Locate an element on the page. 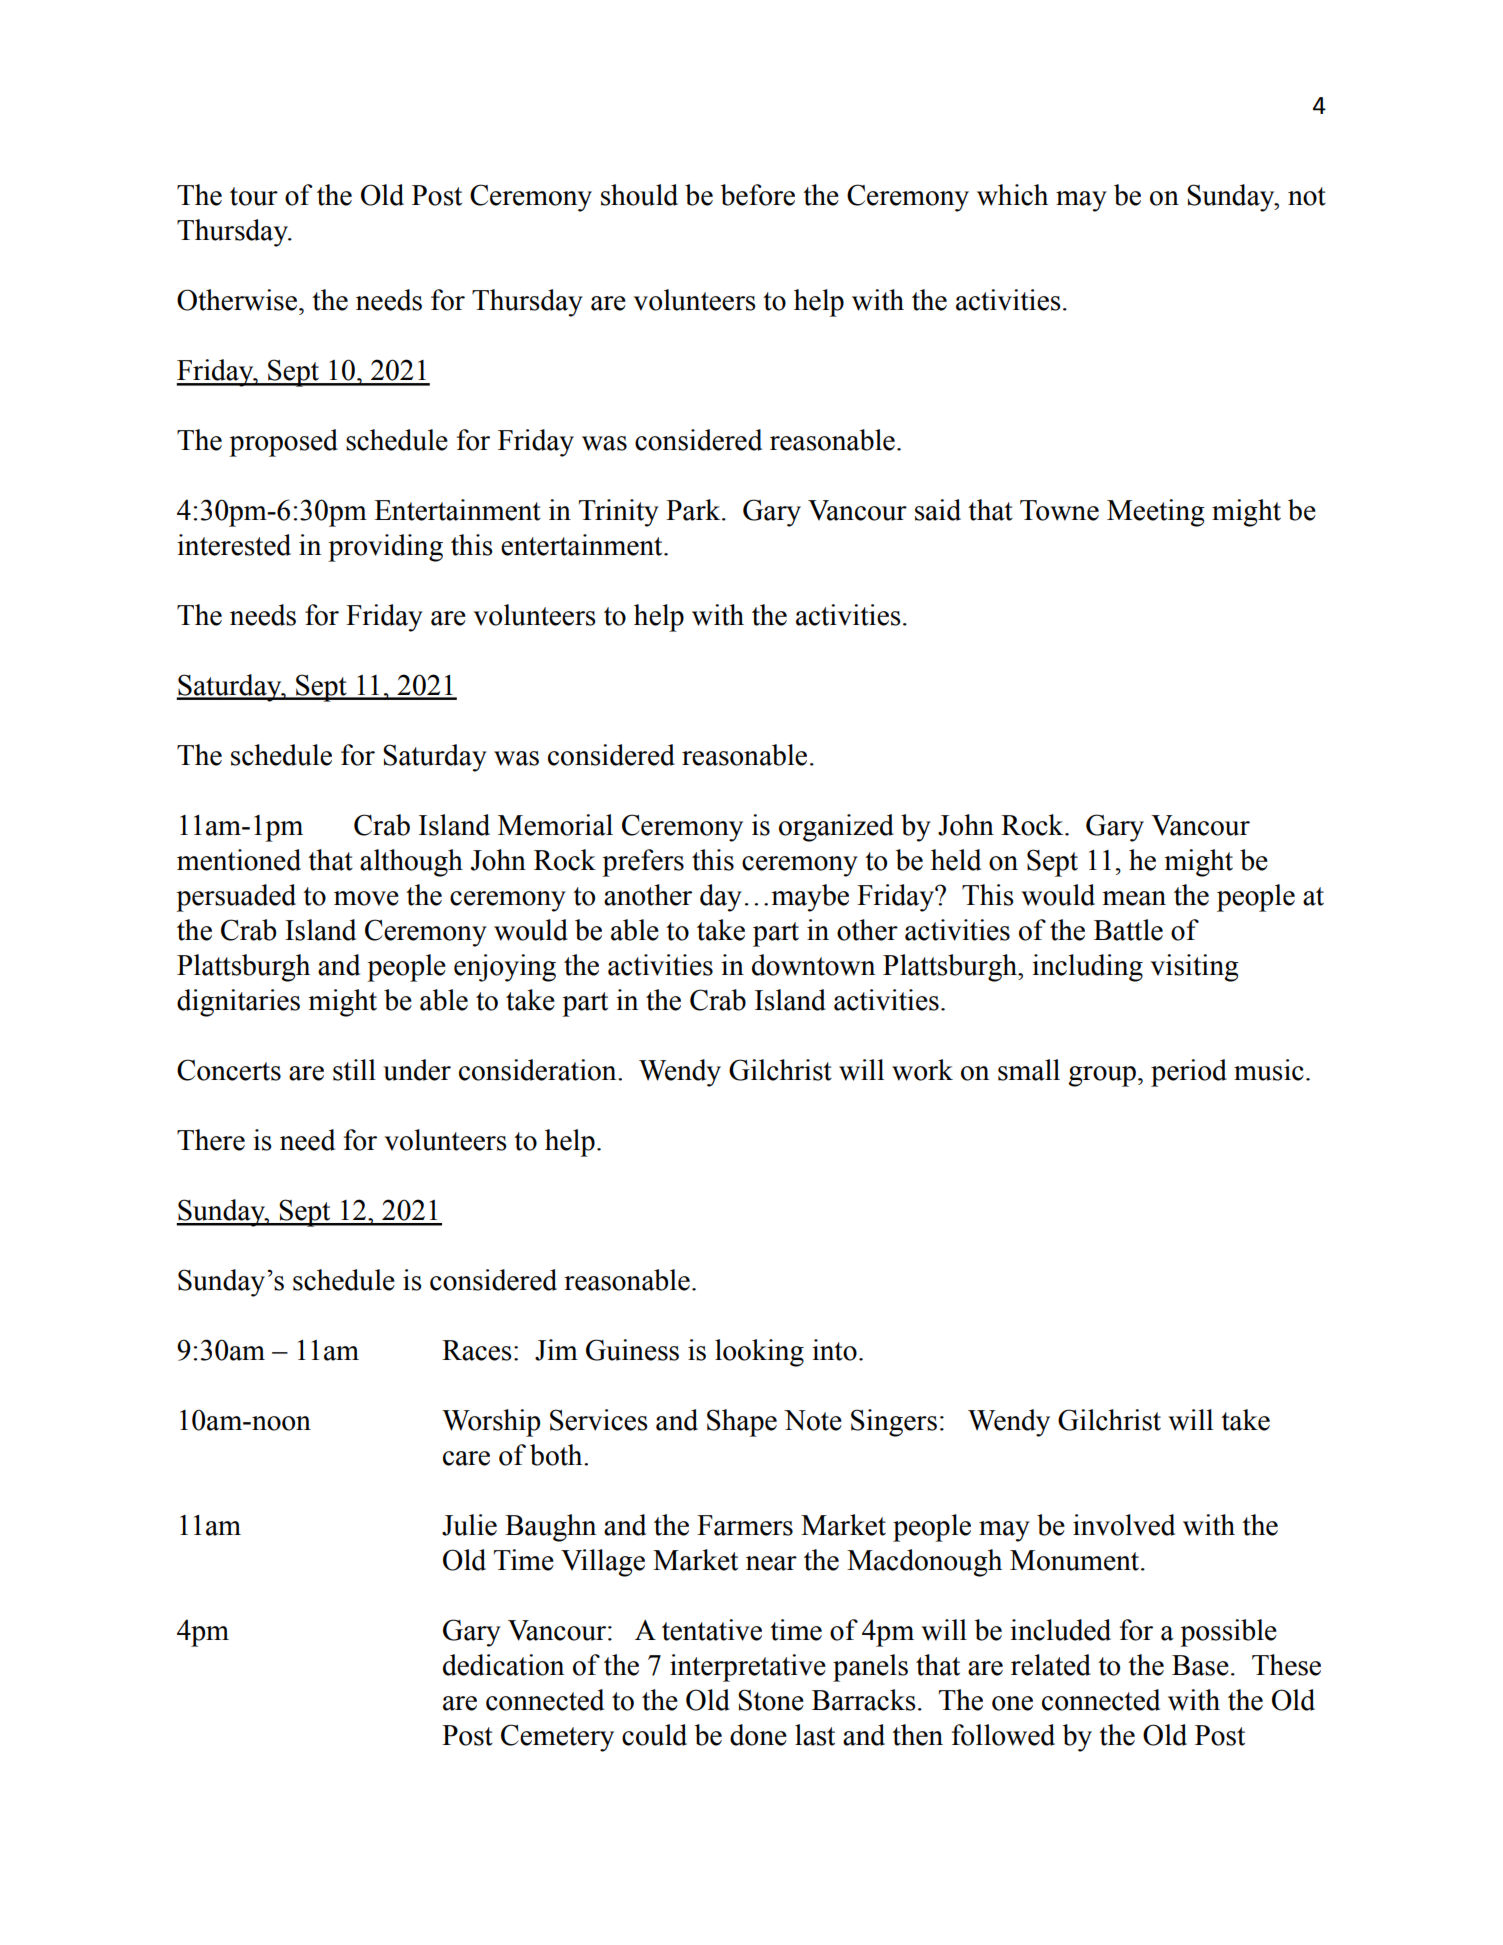 The height and width of the page is (1945, 1503). which is located at coordinates (1012, 195).
